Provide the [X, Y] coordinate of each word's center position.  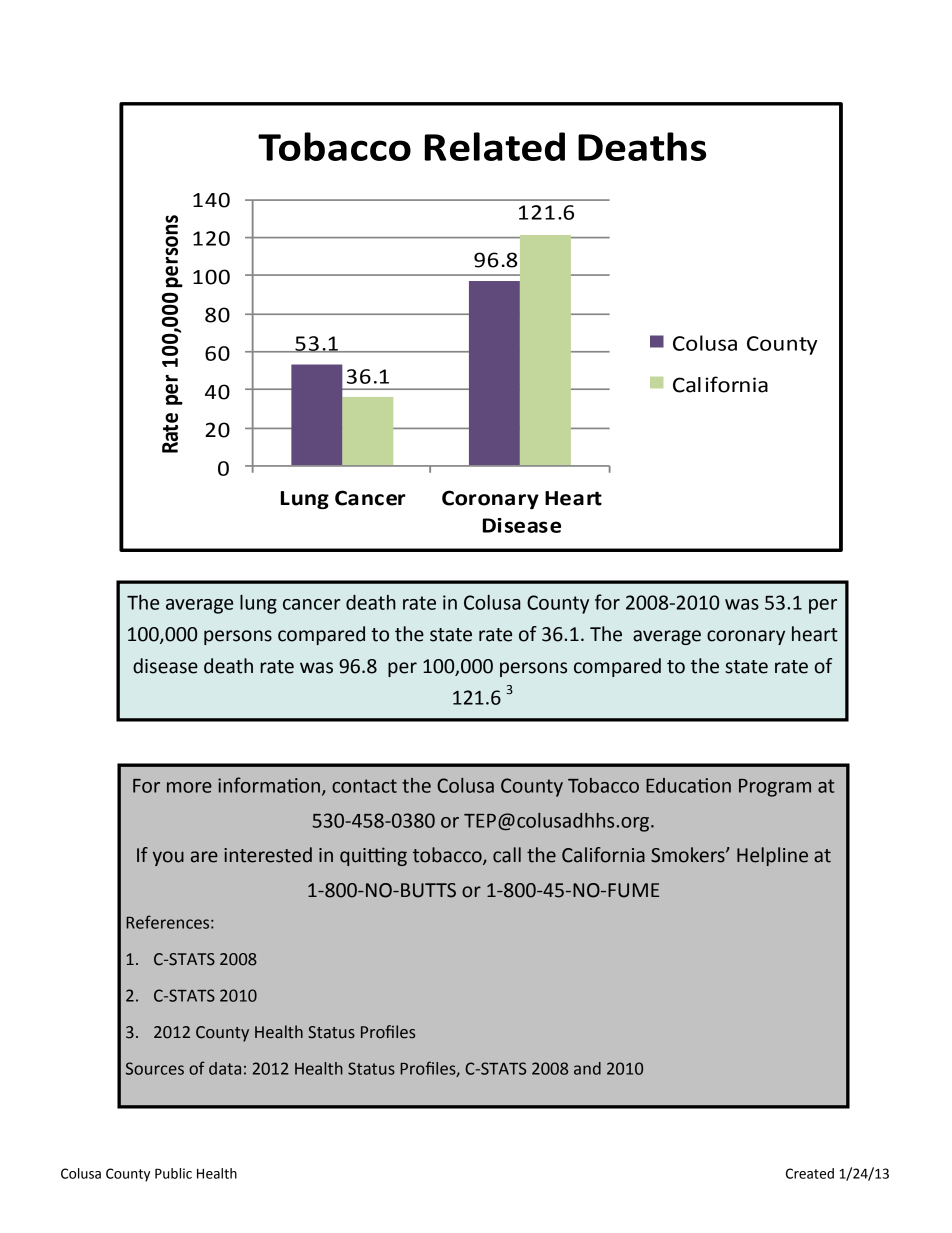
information [270, 786]
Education [688, 785]
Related [495, 146]
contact [364, 786]
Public [173, 1173]
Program [775, 788]
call [507, 855]
